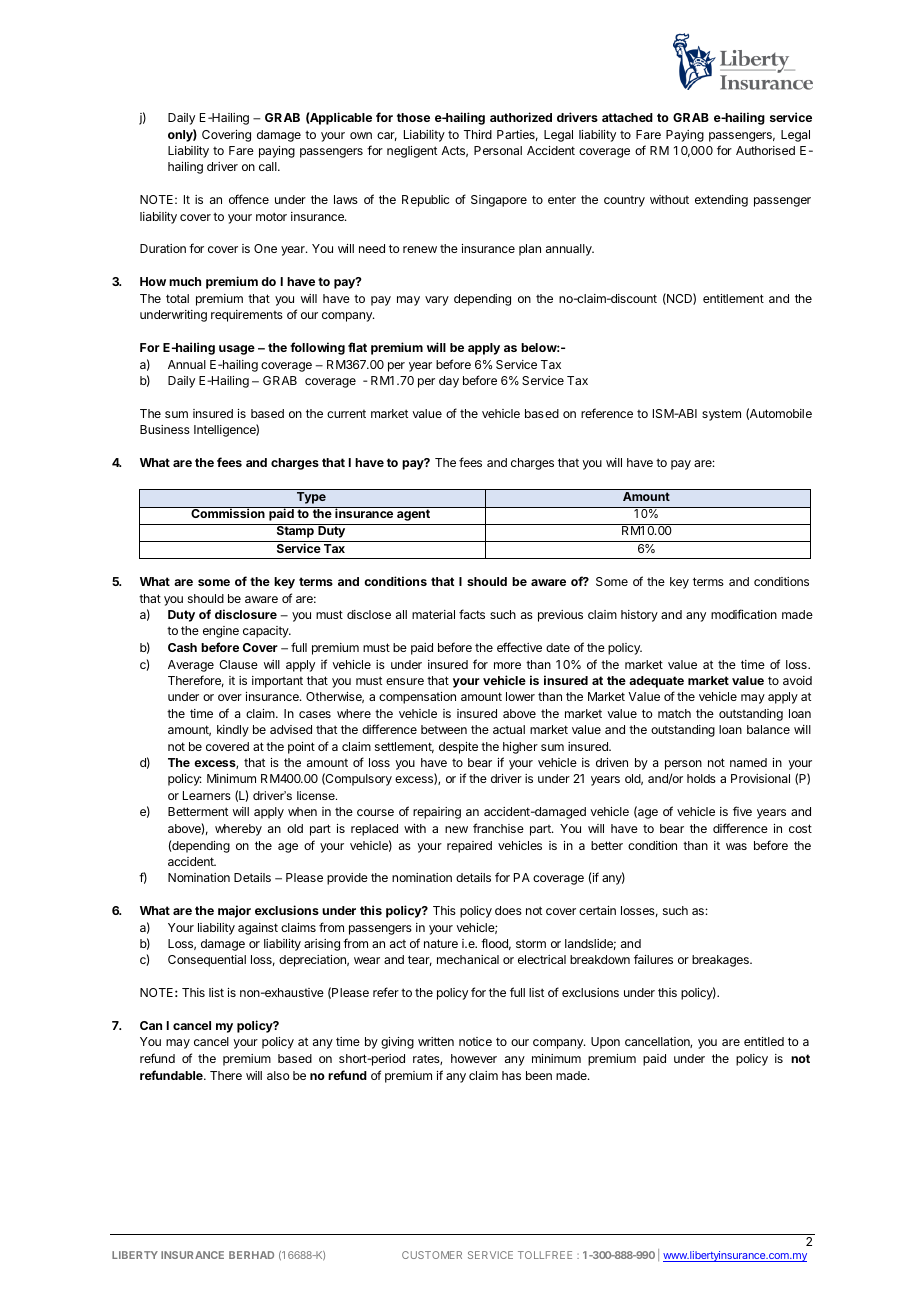 This image has width=924, height=1308. I want to click on entitled, so click(764, 1041).
